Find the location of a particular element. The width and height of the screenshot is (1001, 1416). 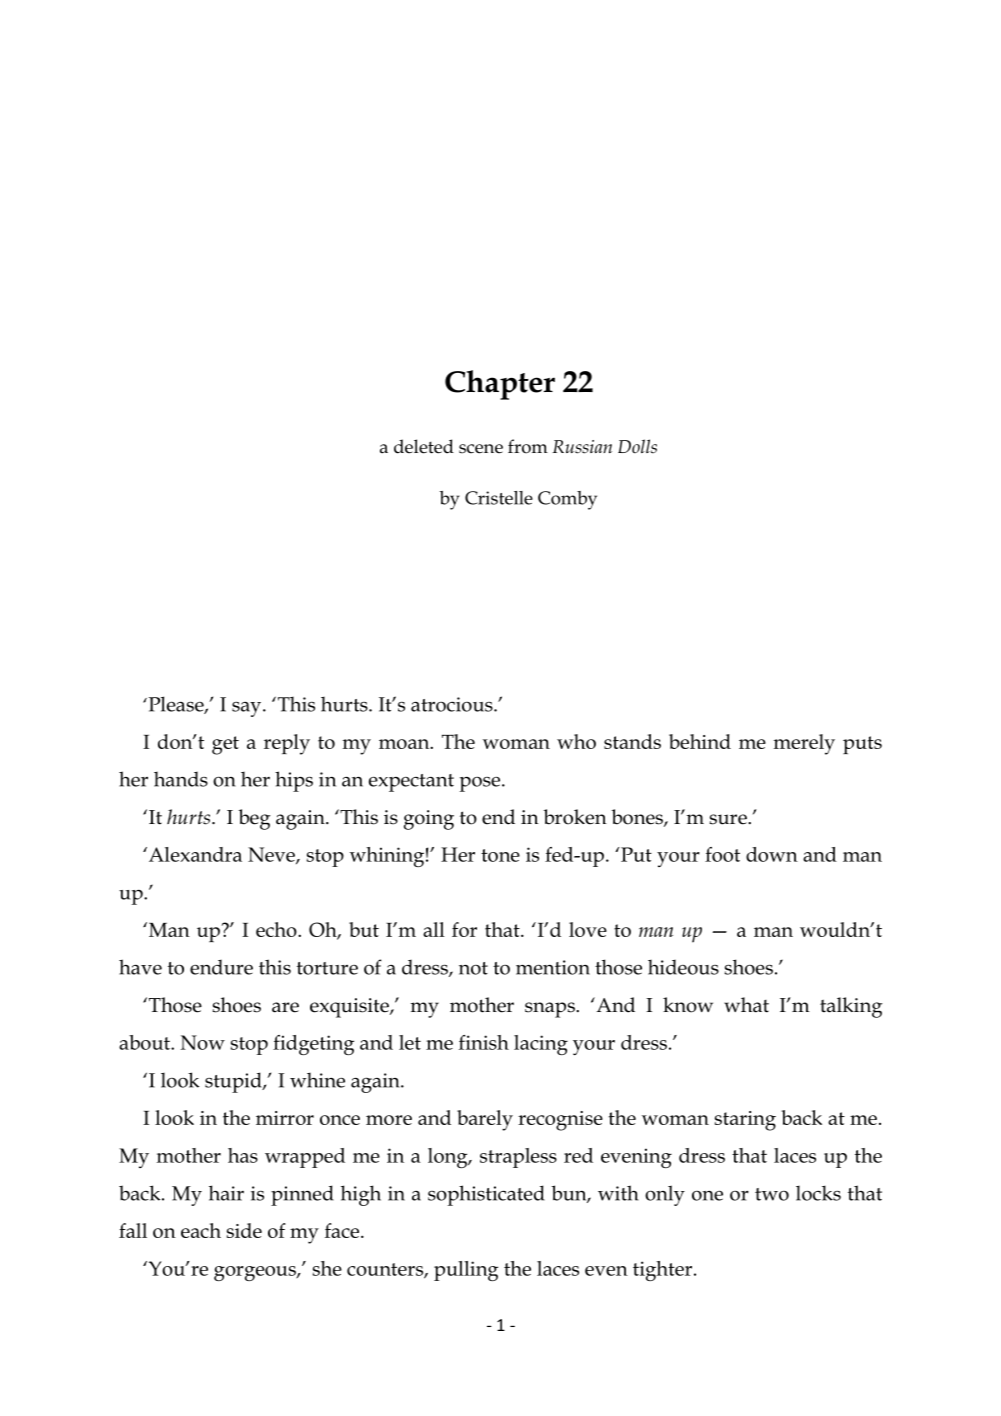

endure is located at coordinates (221, 967).
